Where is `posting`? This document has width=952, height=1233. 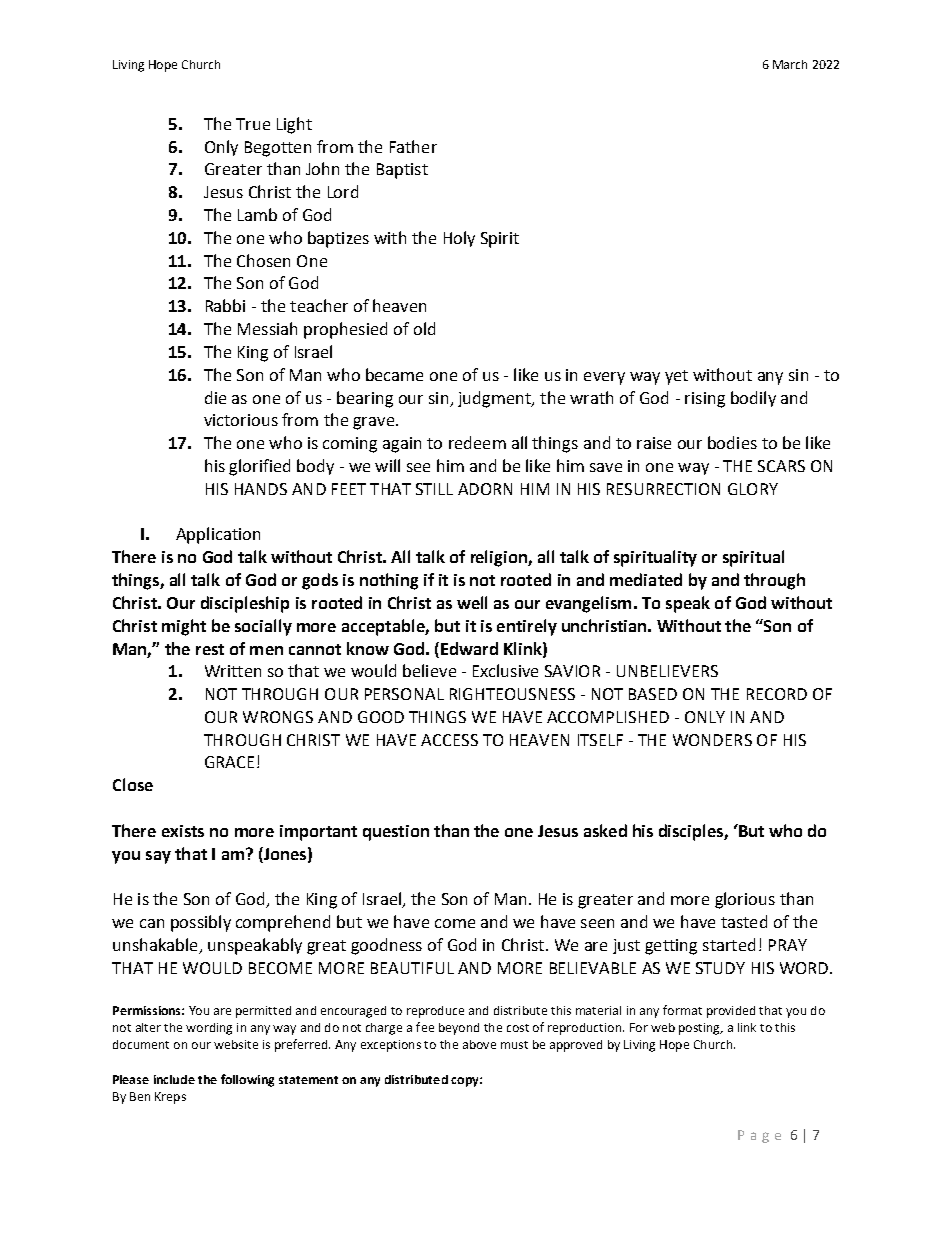
posting is located at coordinates (700, 1029).
